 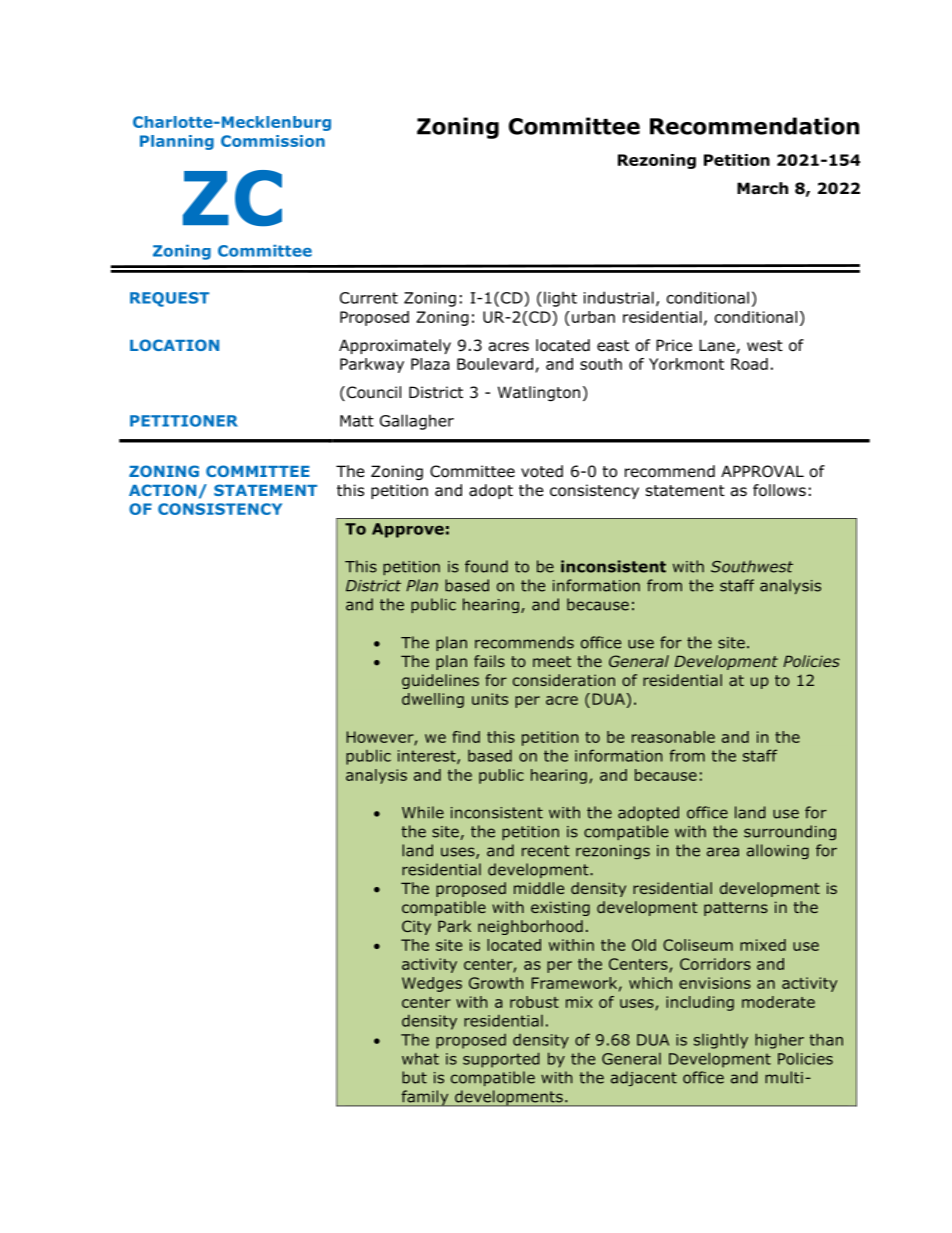 I want to click on ACTION, so click(x=162, y=490).
